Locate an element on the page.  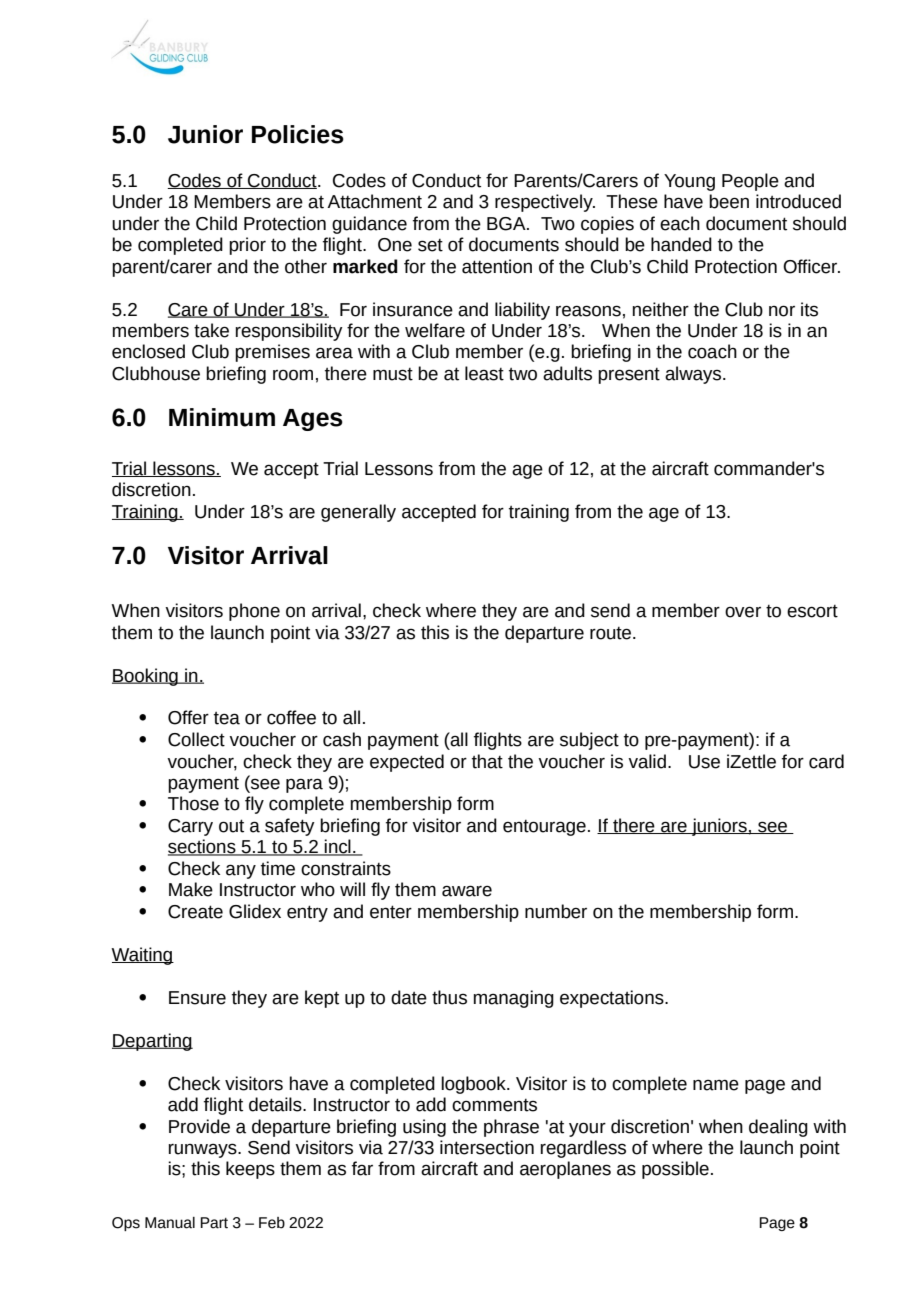
People is located at coordinates (750, 182).
